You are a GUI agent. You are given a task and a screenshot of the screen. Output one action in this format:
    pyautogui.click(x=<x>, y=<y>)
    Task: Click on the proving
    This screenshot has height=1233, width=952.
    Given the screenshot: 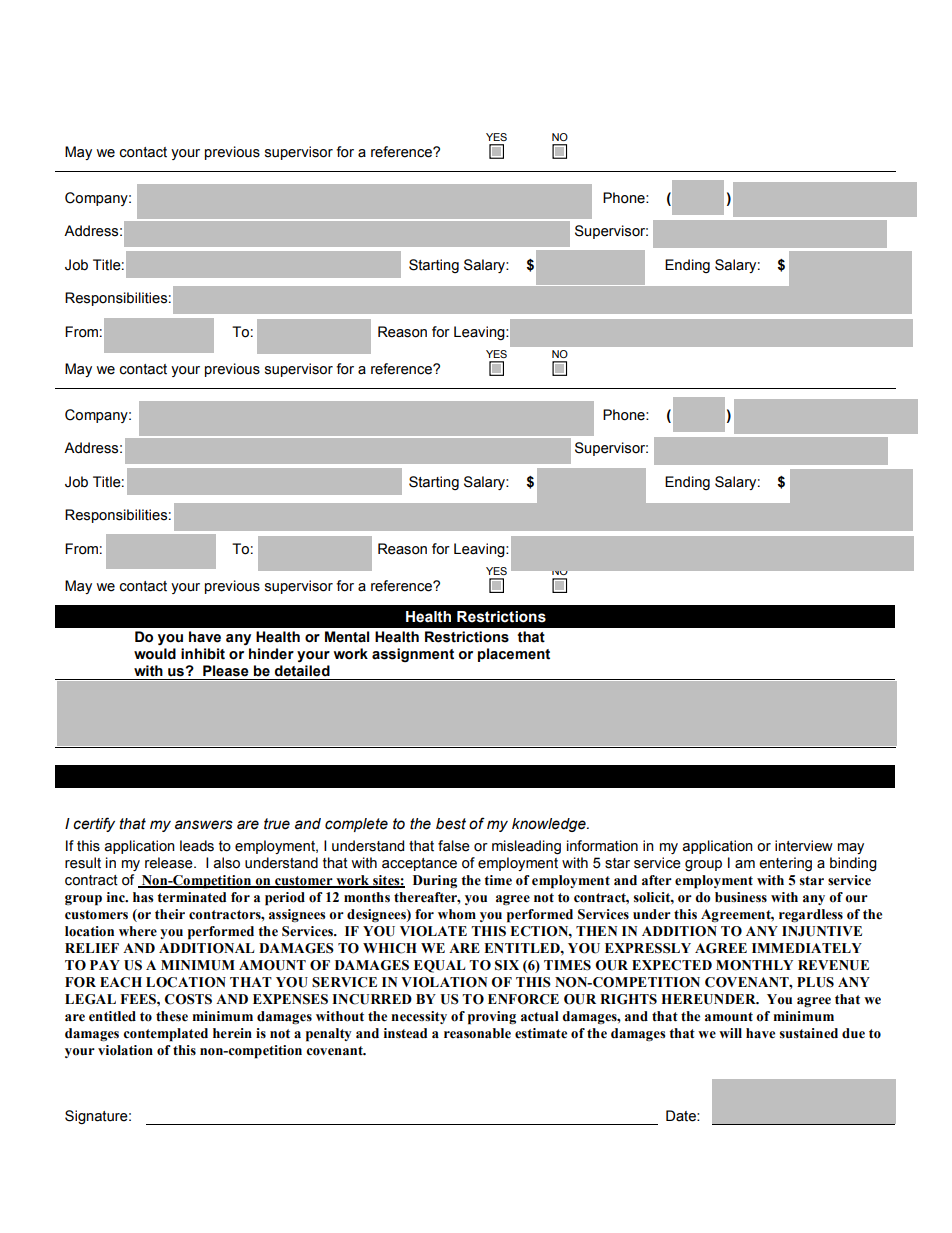 What is the action you would take?
    pyautogui.click(x=492, y=1018)
